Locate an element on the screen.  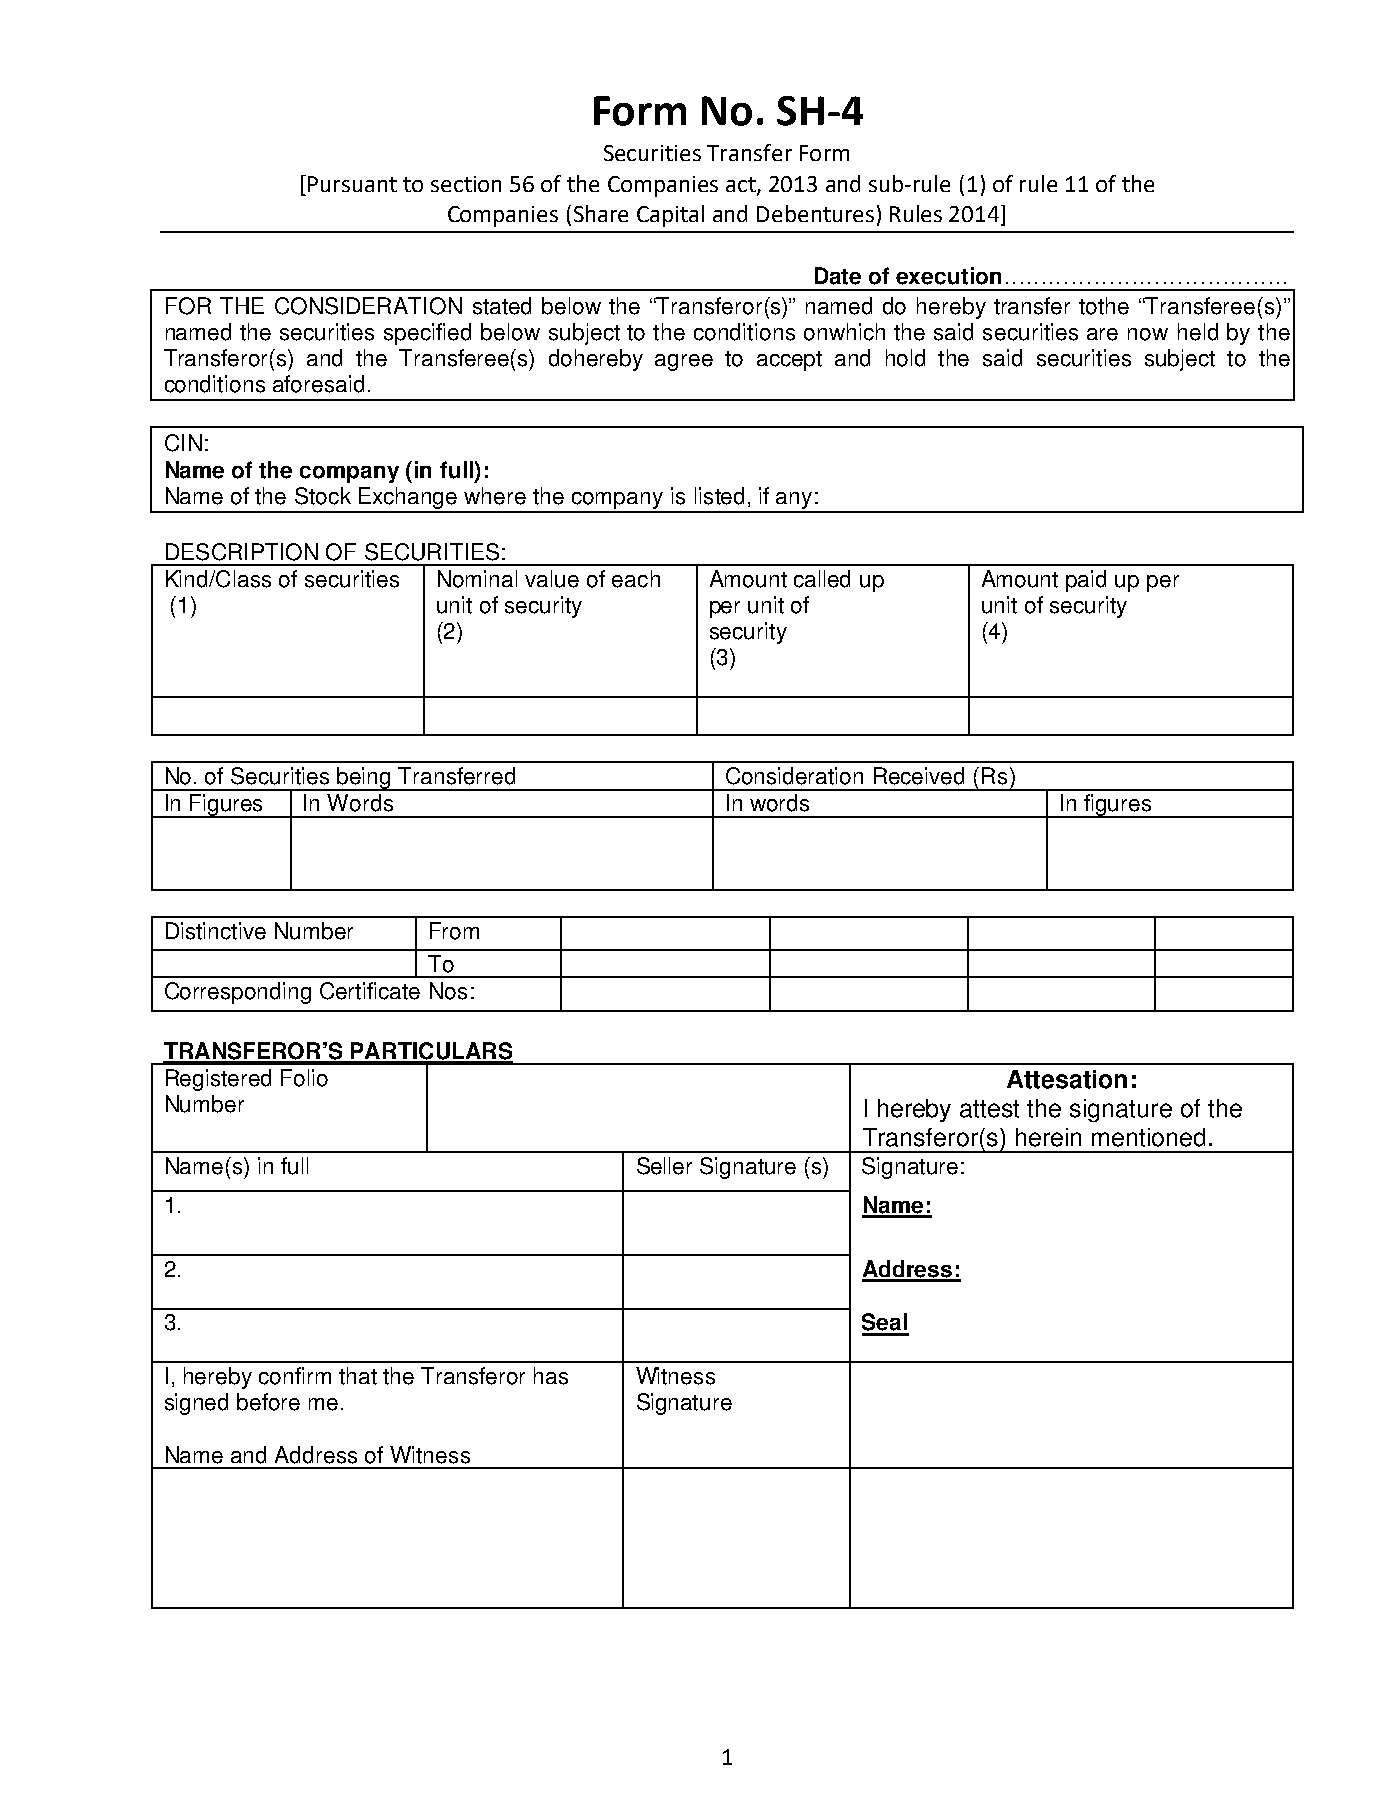
DESCRIPTION is located at coordinates (242, 552).
